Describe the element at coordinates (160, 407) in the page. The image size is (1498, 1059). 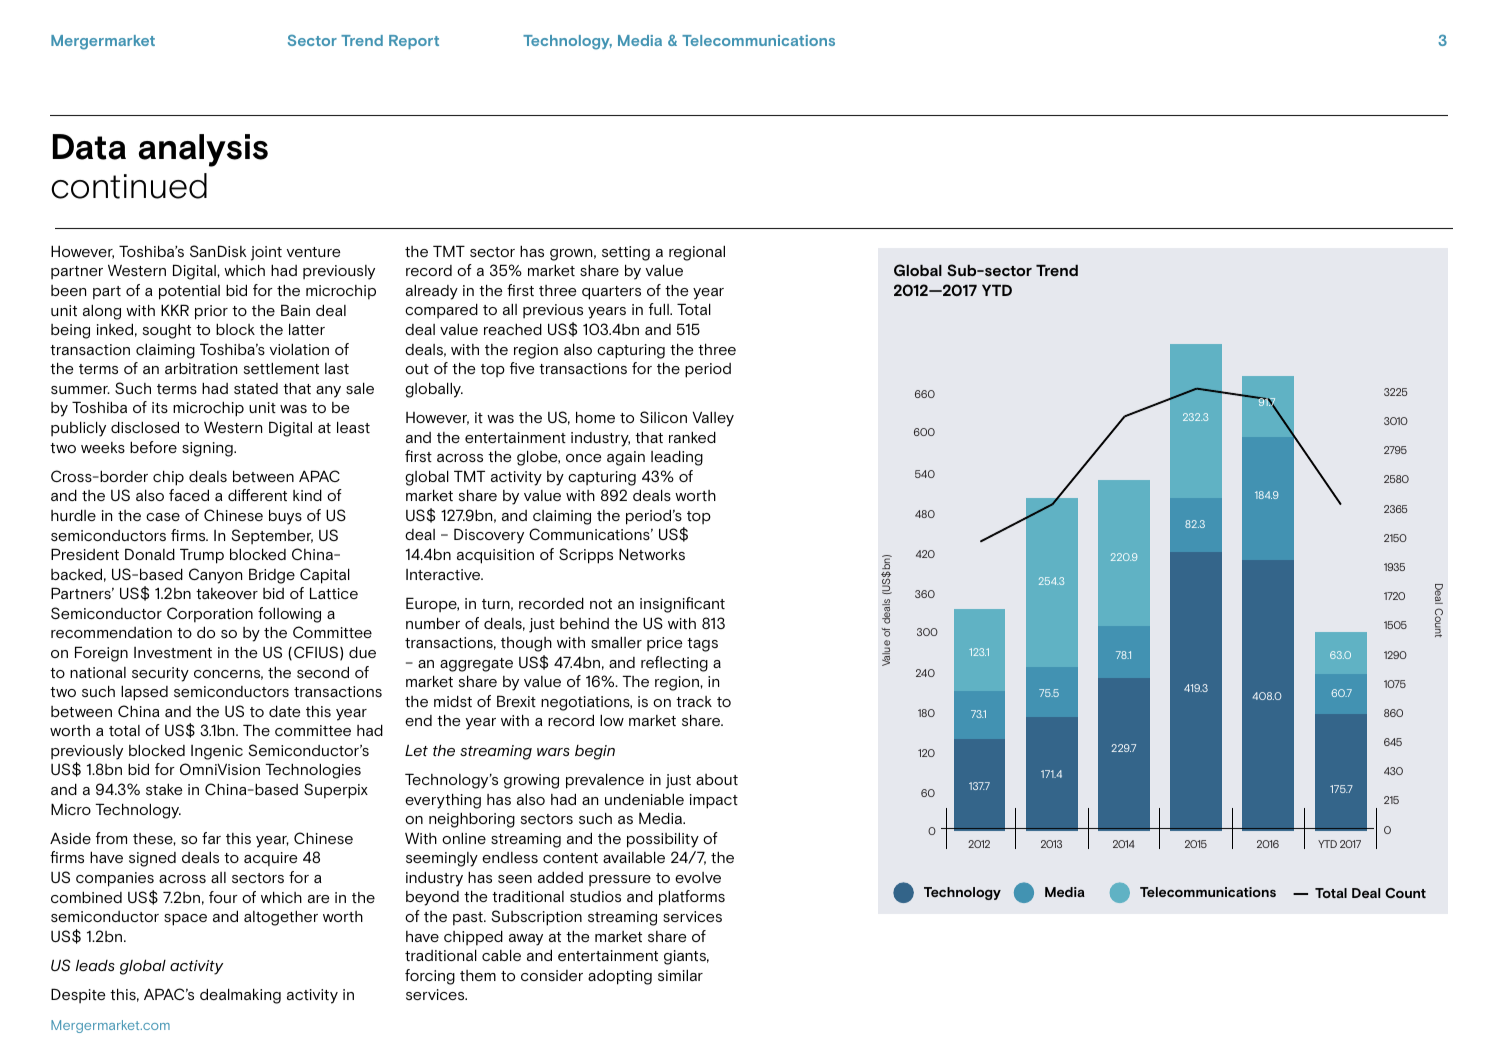
I see `its` at that location.
